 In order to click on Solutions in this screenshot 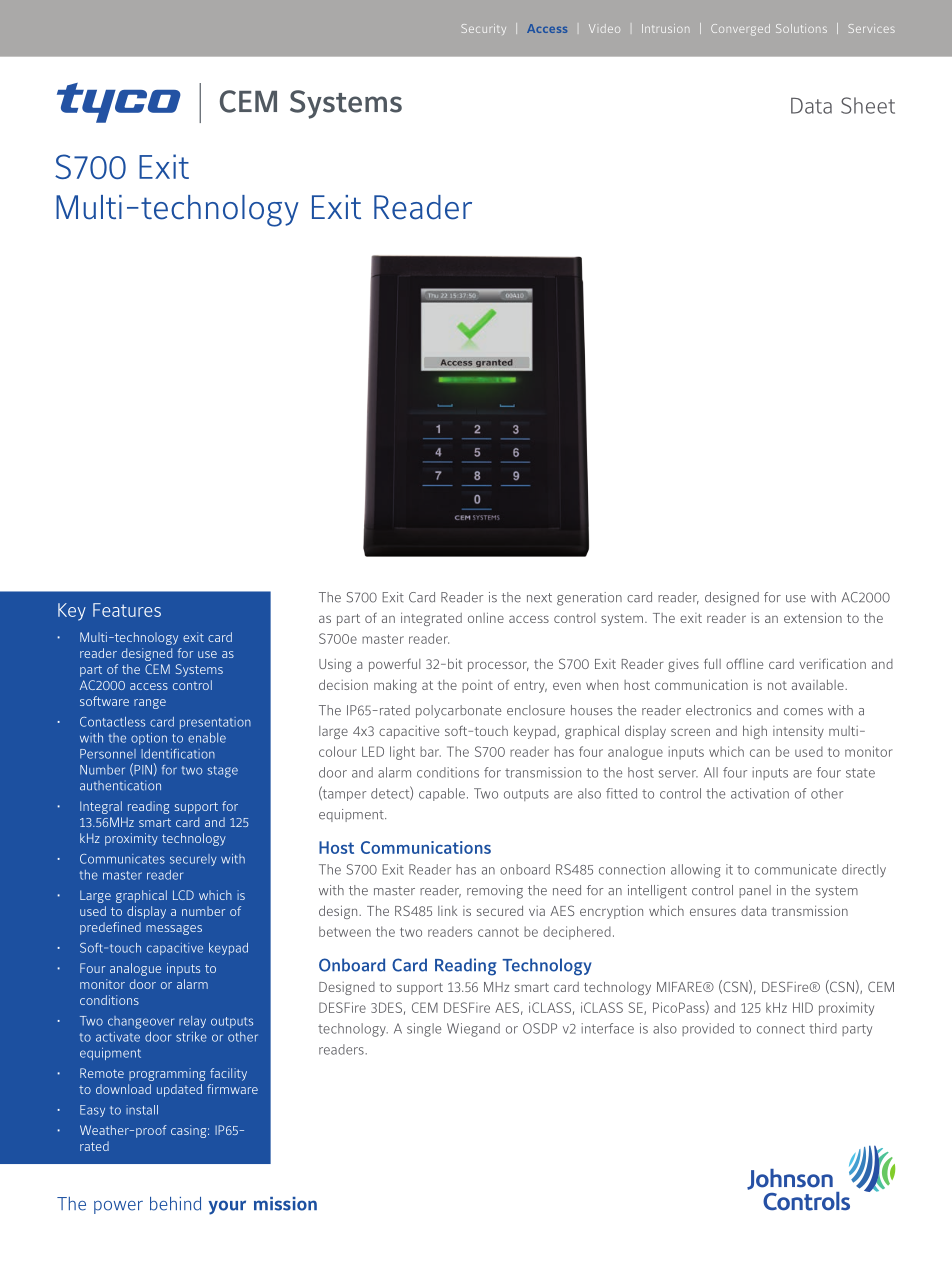, I will do `click(801, 28)`.
